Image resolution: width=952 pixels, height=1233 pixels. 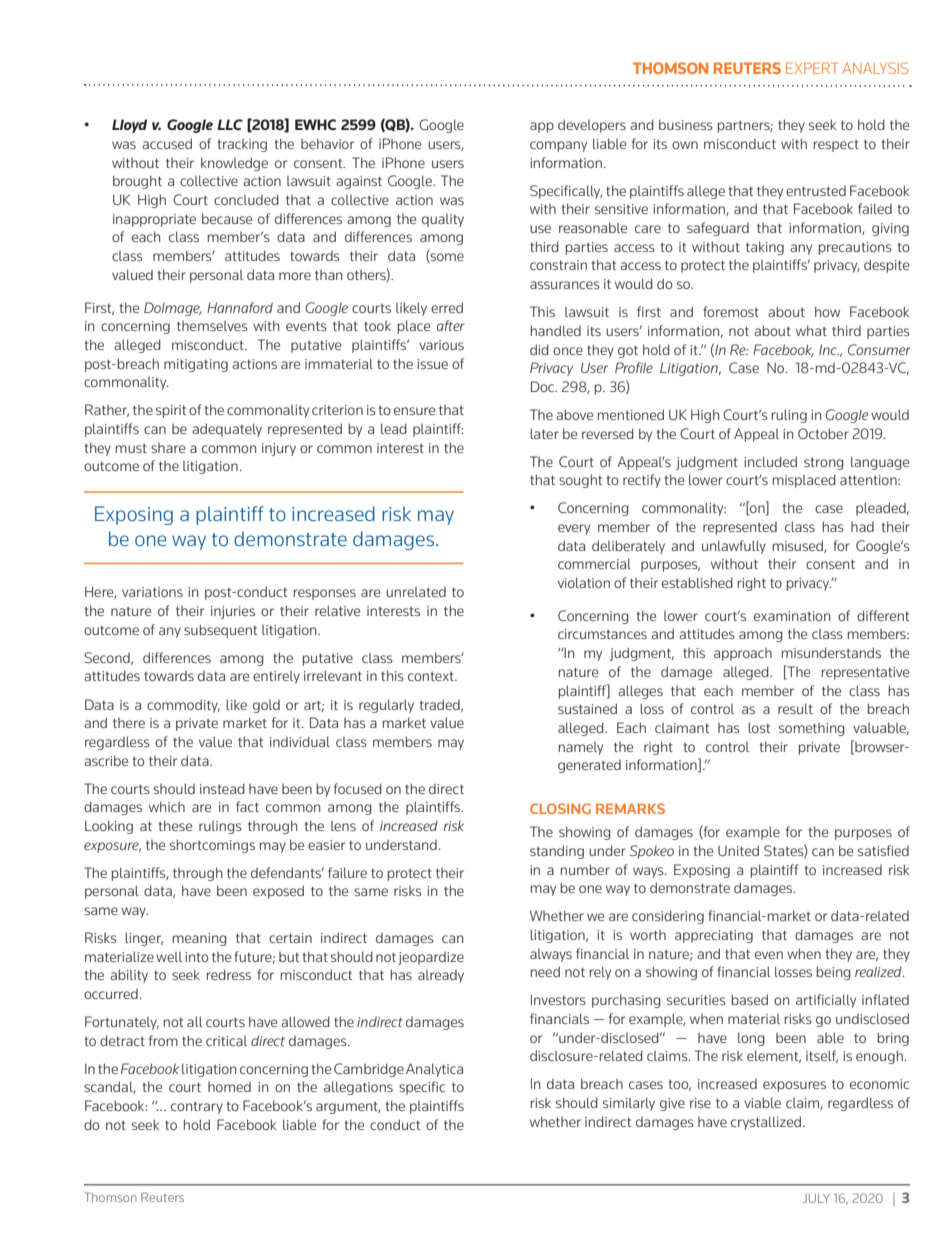 What do you see at coordinates (230, 124) in the screenshot?
I see `LLC` at bounding box center [230, 124].
